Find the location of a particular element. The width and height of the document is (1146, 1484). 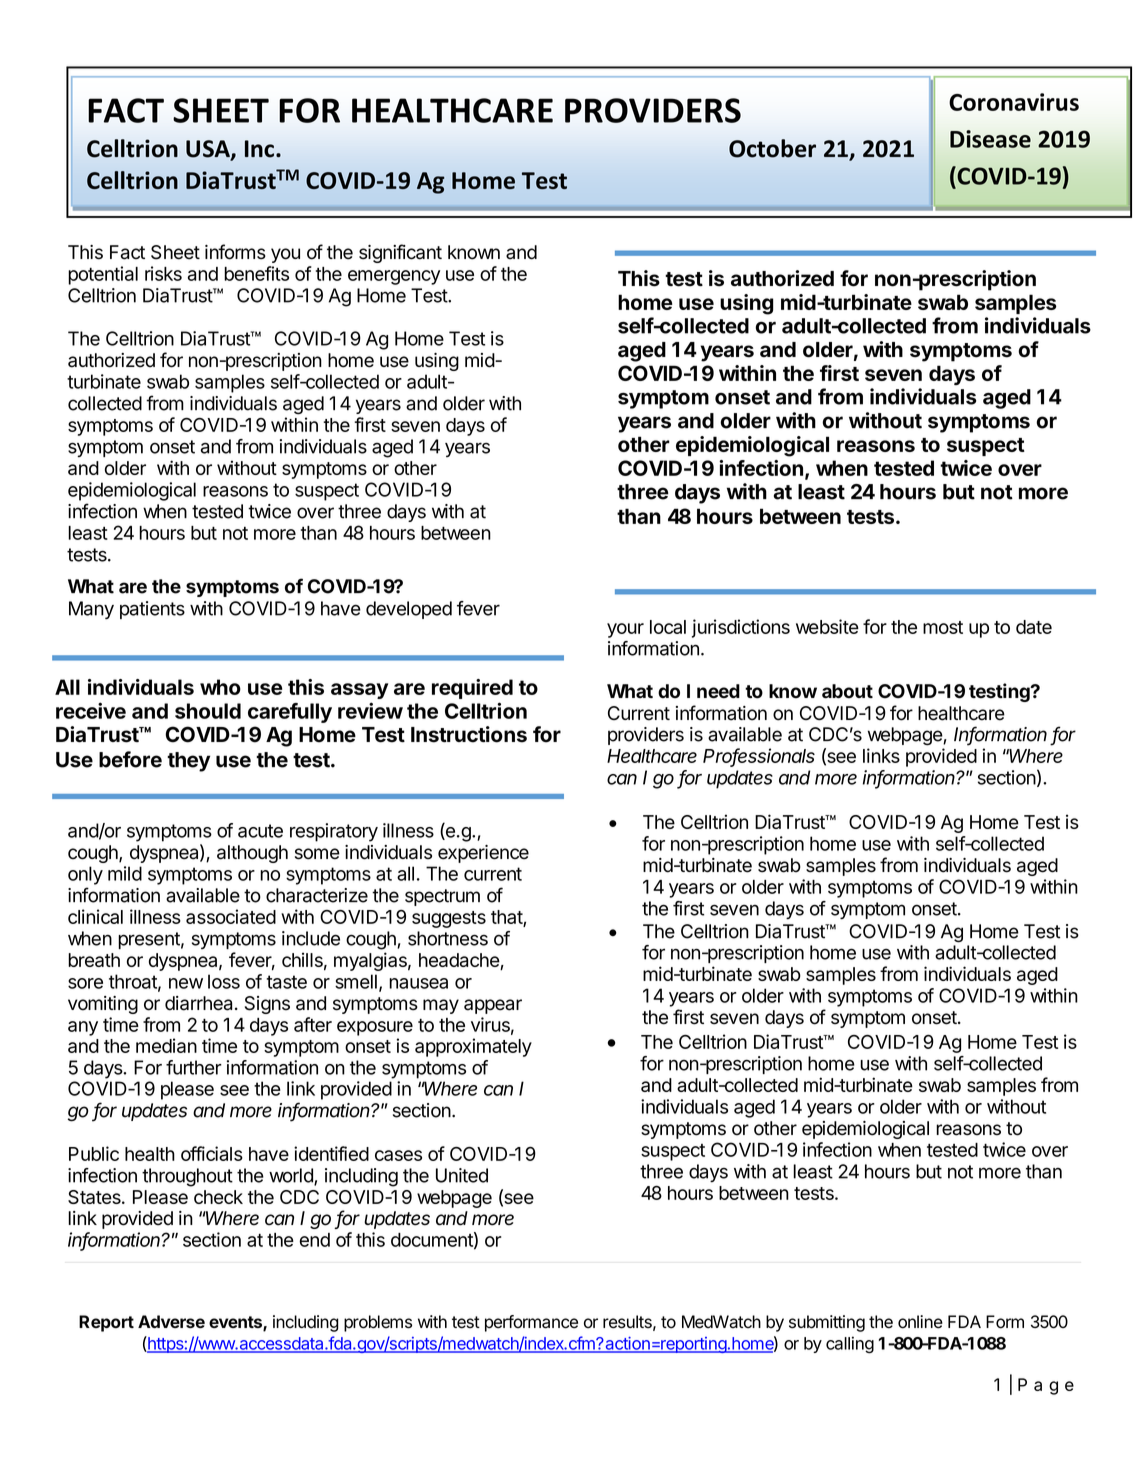

diarrhea is located at coordinates (198, 1003).
